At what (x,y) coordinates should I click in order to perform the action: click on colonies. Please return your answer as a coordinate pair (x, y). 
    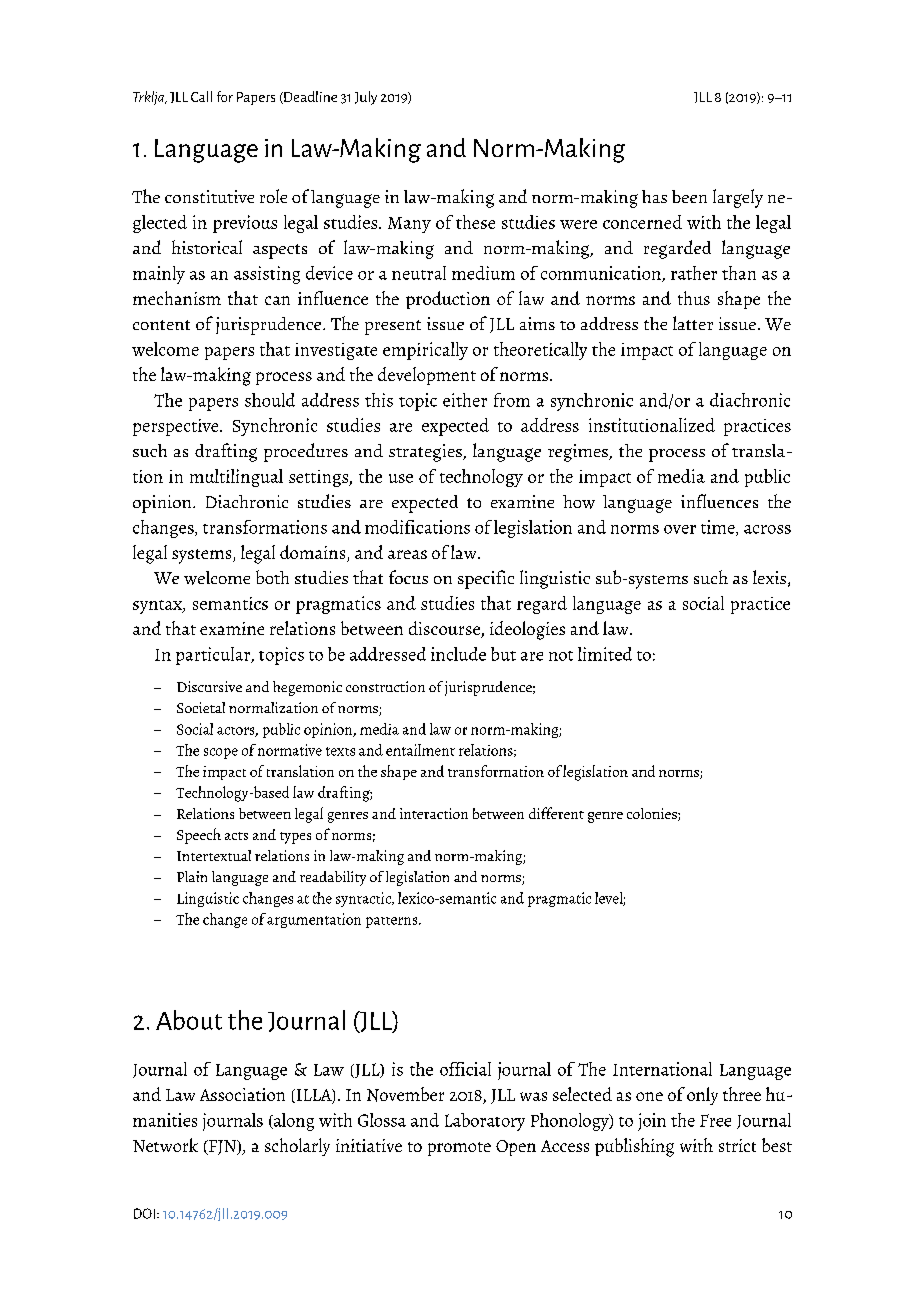
    Looking at the image, I should click on (653, 814).
